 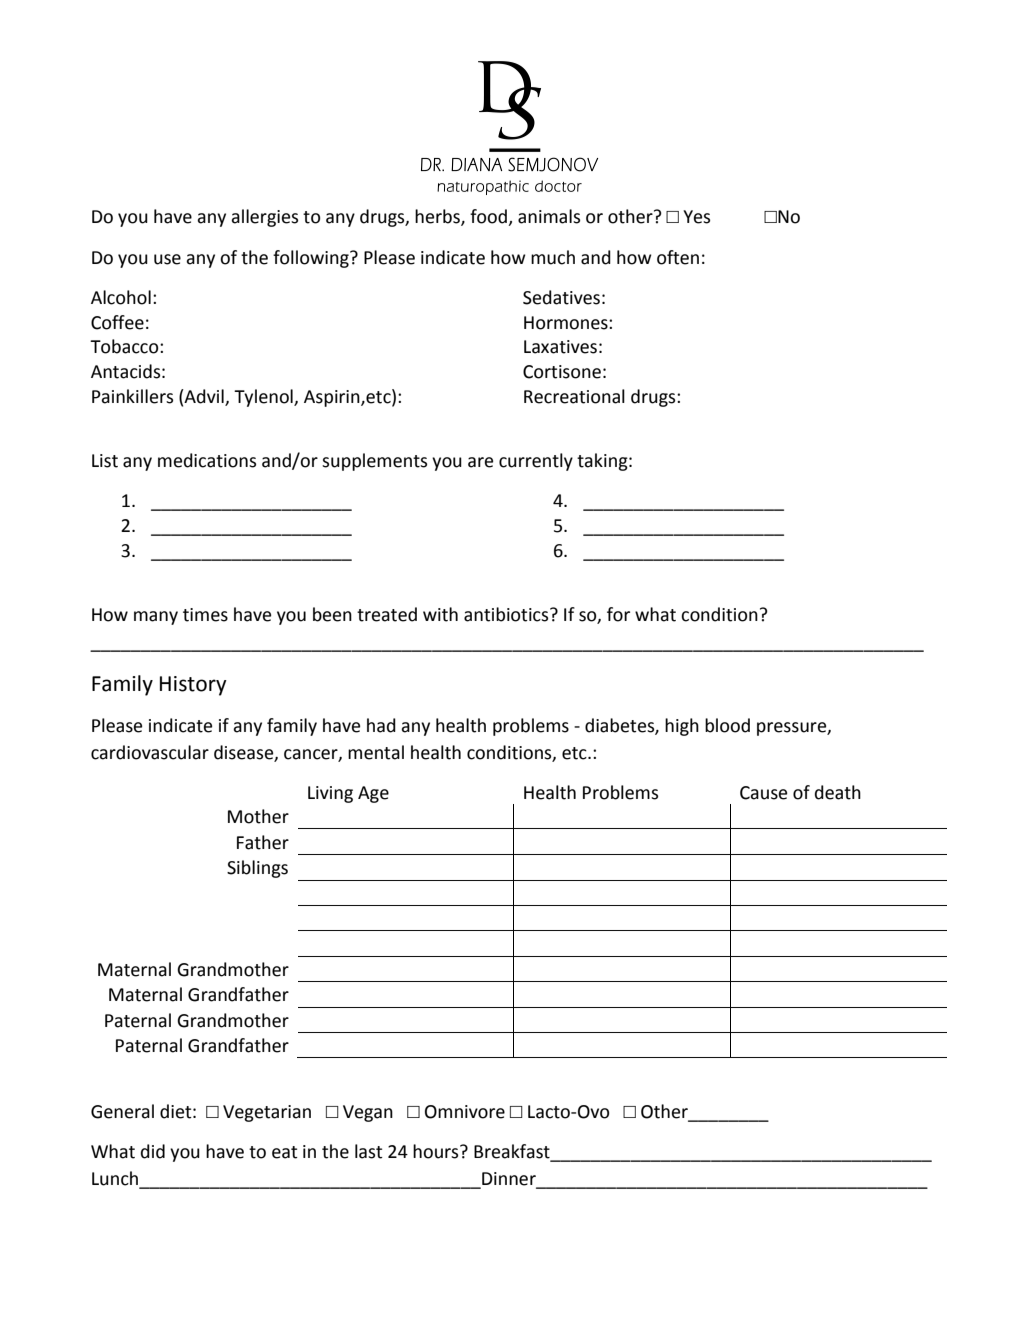 I want to click on allergies, so click(x=264, y=218).
